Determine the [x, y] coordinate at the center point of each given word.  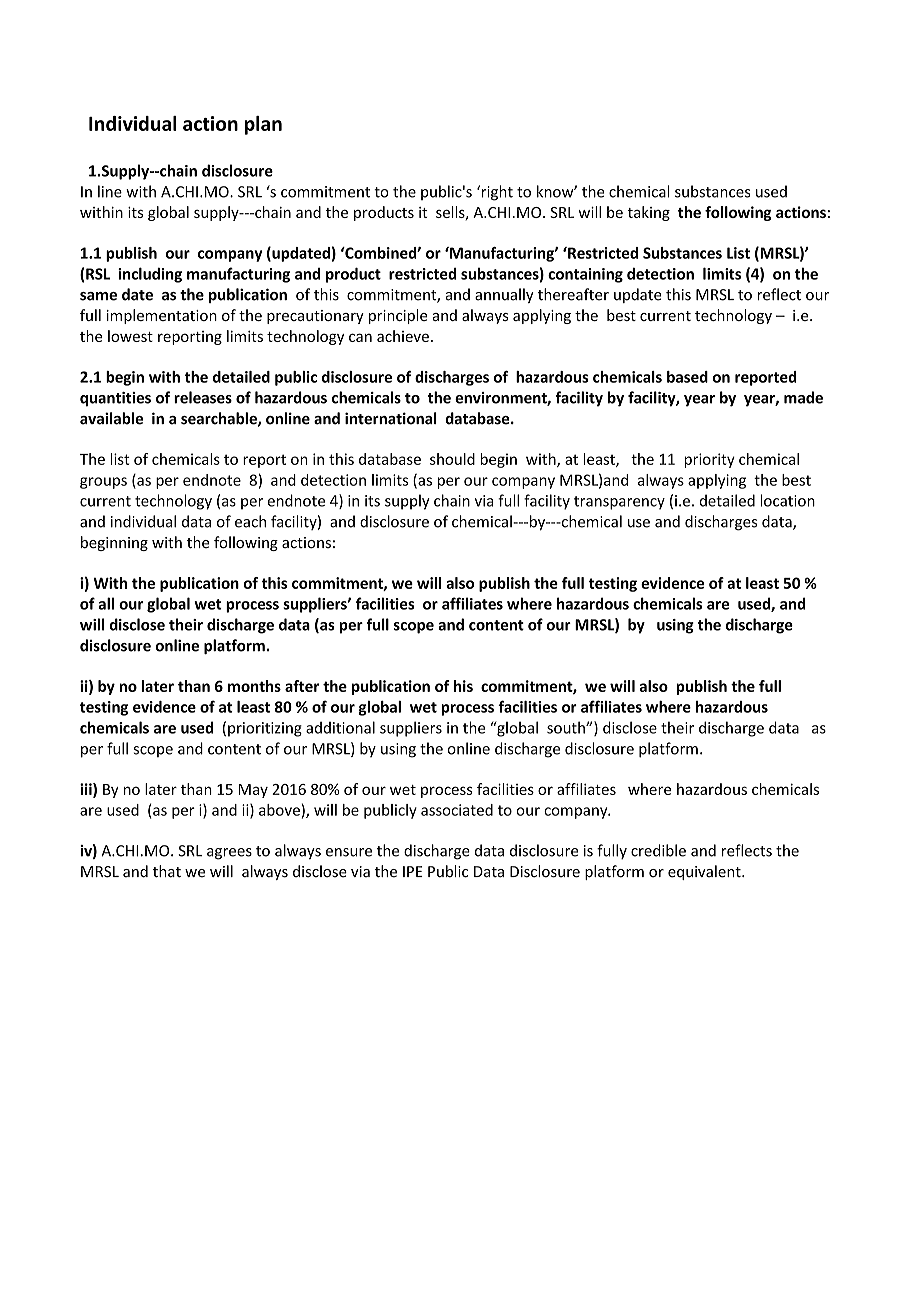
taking [648, 213]
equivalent [705, 872]
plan [263, 125]
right [496, 193]
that [167, 871]
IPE [413, 871]
